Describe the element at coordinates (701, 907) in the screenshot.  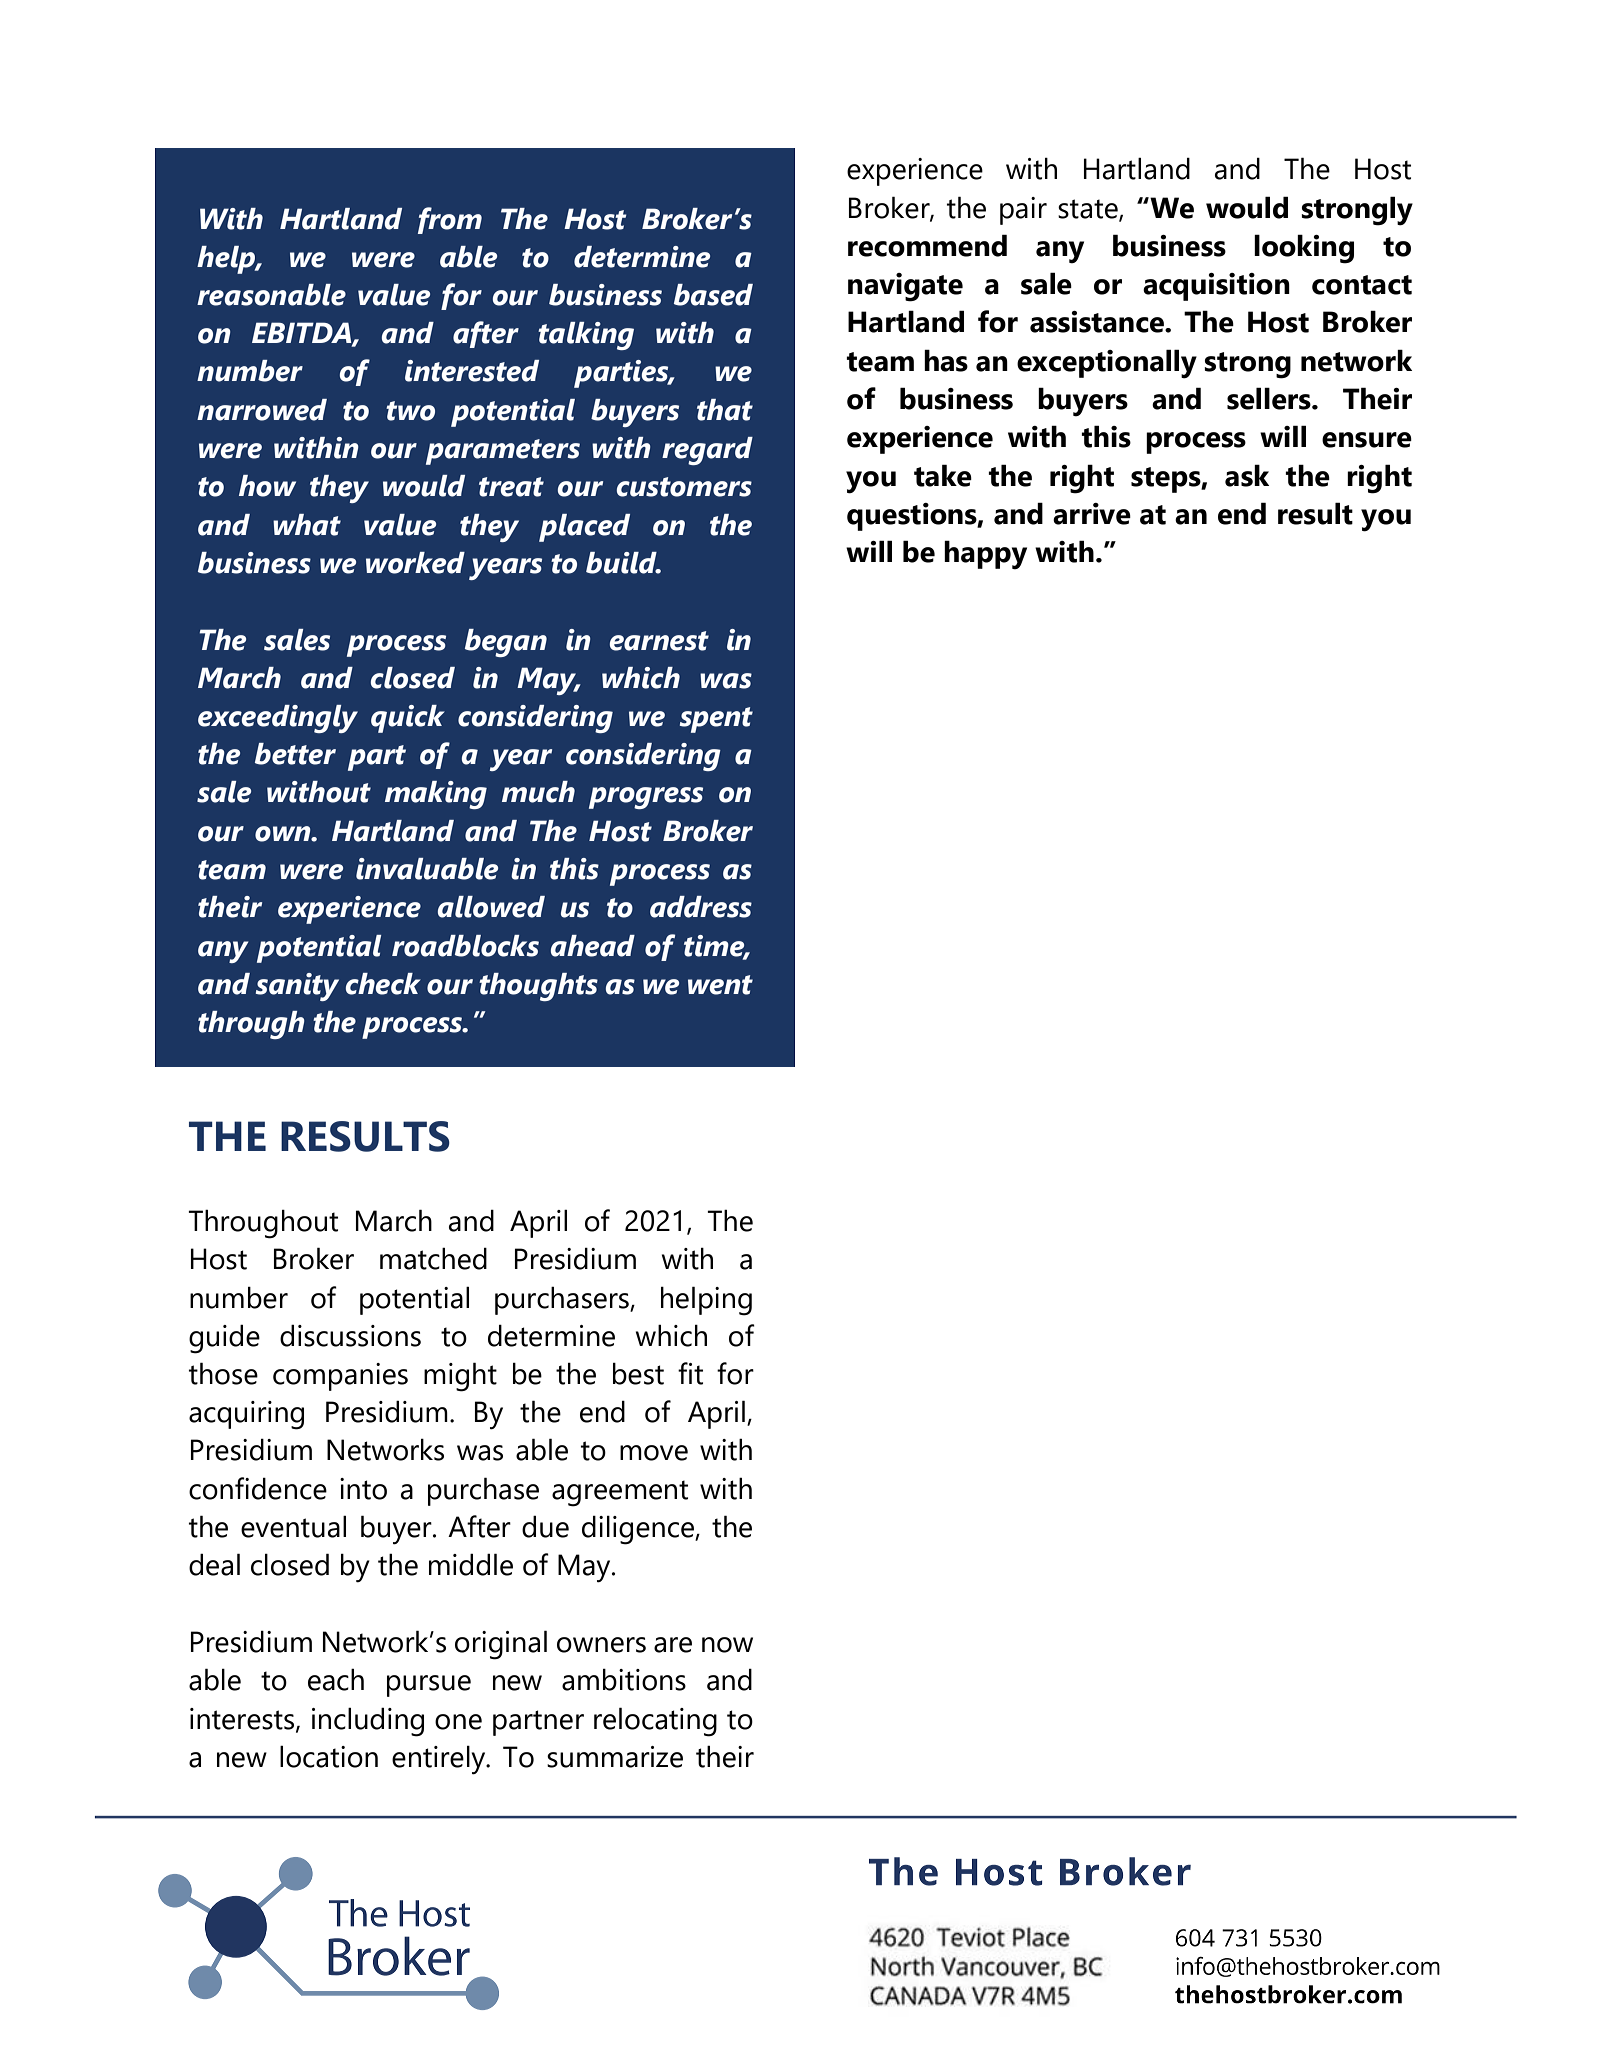
I see `address` at that location.
